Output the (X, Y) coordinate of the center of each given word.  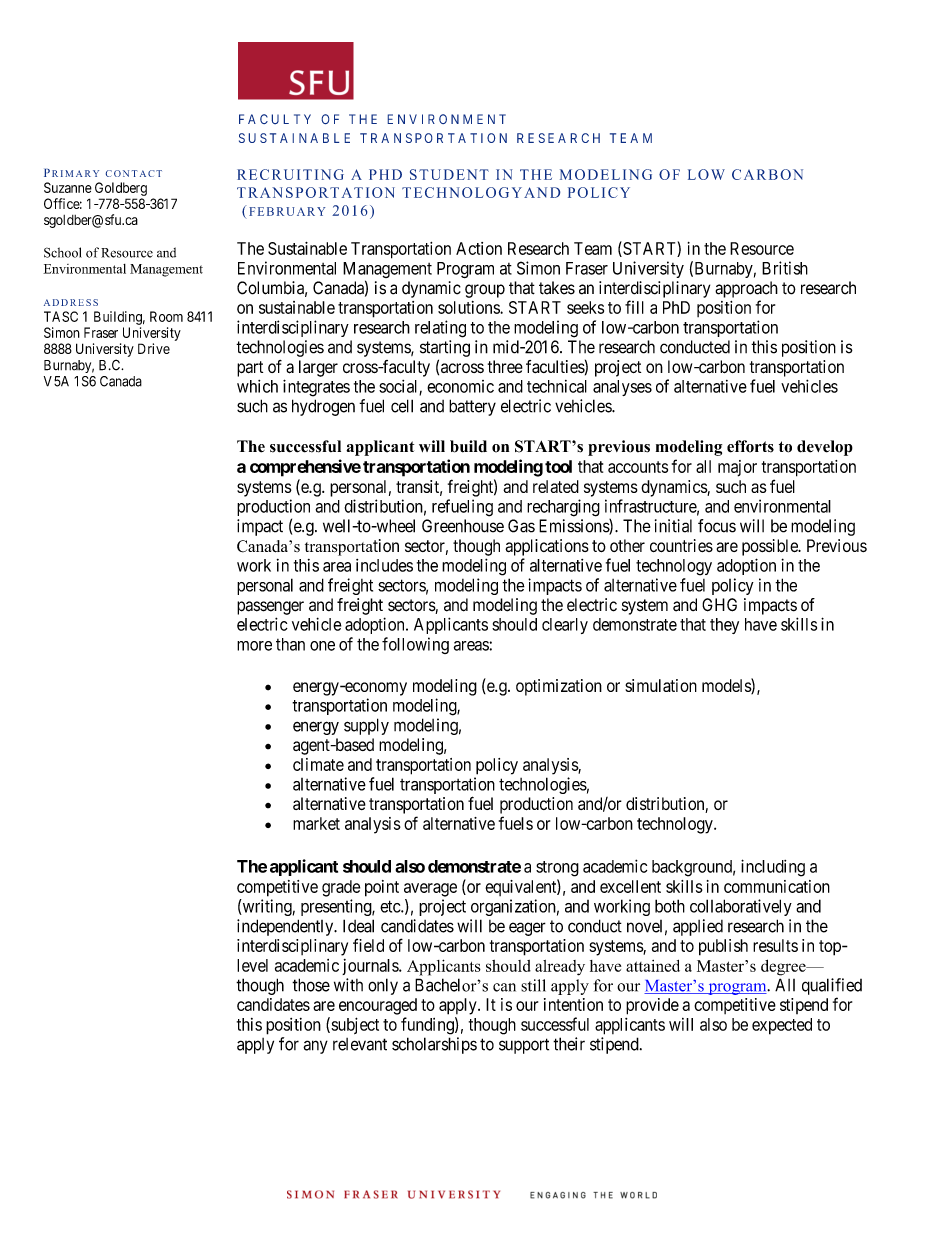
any (315, 1047)
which (257, 386)
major (737, 468)
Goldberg (121, 189)
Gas (521, 526)
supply (366, 726)
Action (479, 248)
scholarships (434, 1045)
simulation (661, 685)
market (316, 823)
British (785, 268)
